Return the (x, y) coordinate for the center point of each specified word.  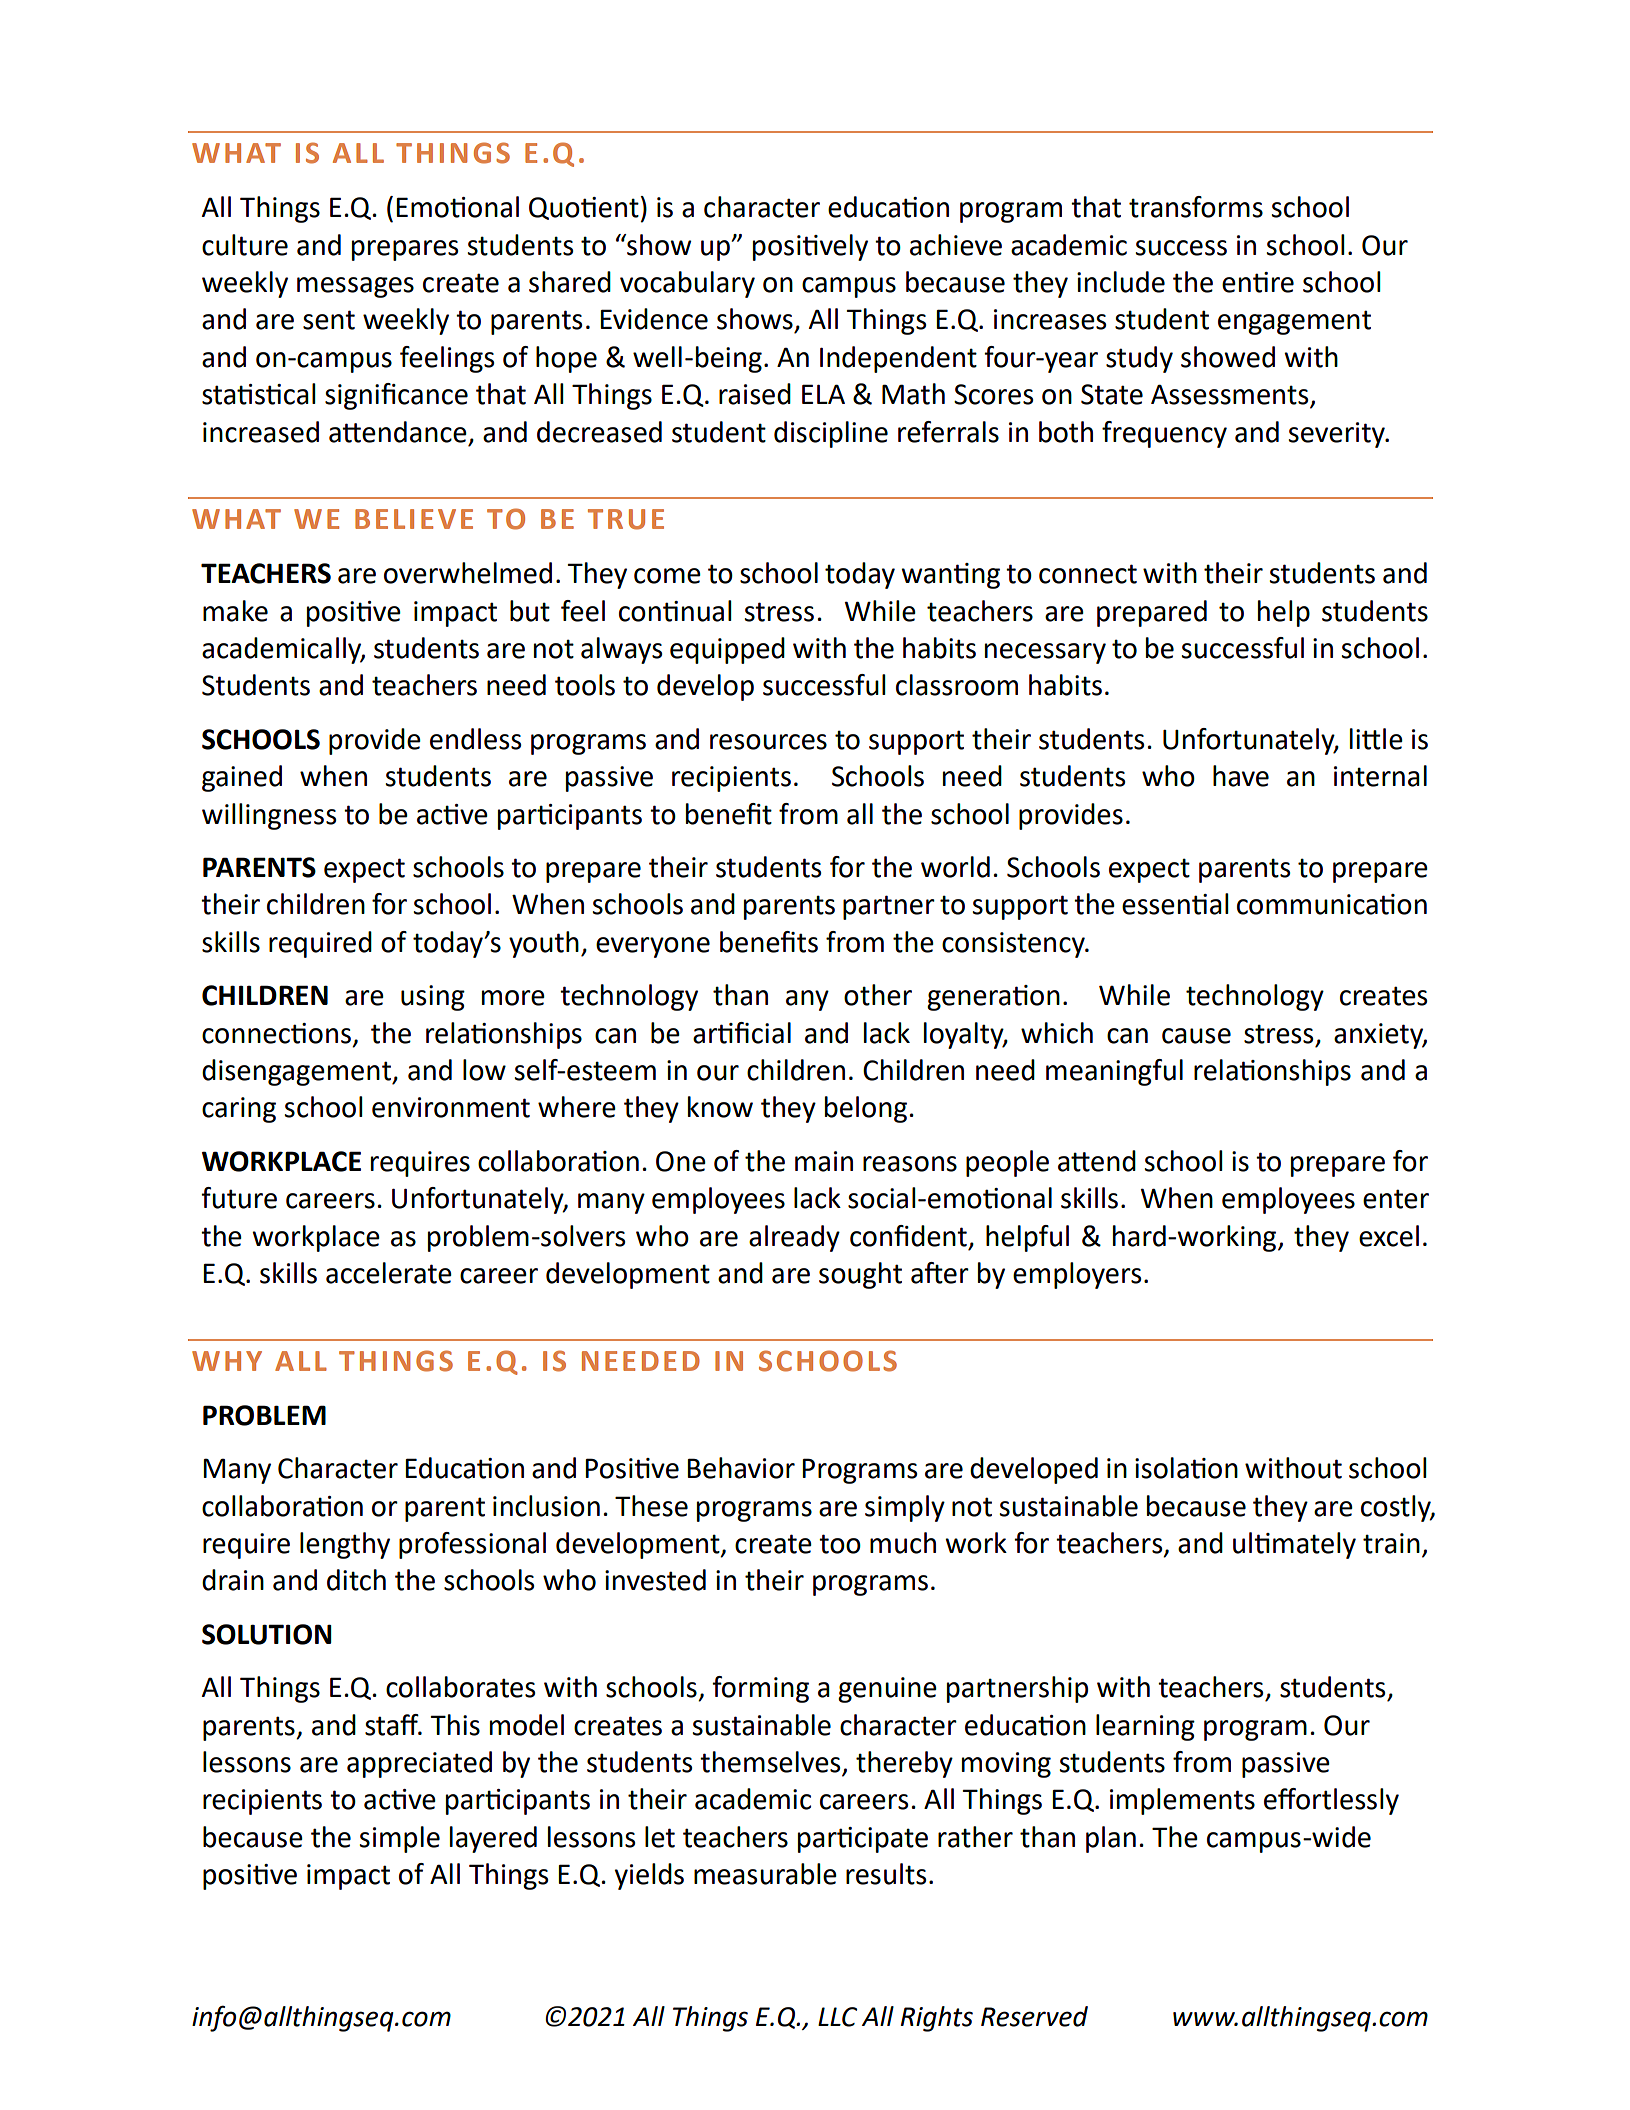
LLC (837, 2017)
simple (399, 1839)
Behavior (741, 1468)
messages (355, 287)
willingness (269, 816)
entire (1258, 282)
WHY (227, 1361)
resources (768, 742)
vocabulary (687, 284)
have (1241, 776)
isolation (1186, 1468)
